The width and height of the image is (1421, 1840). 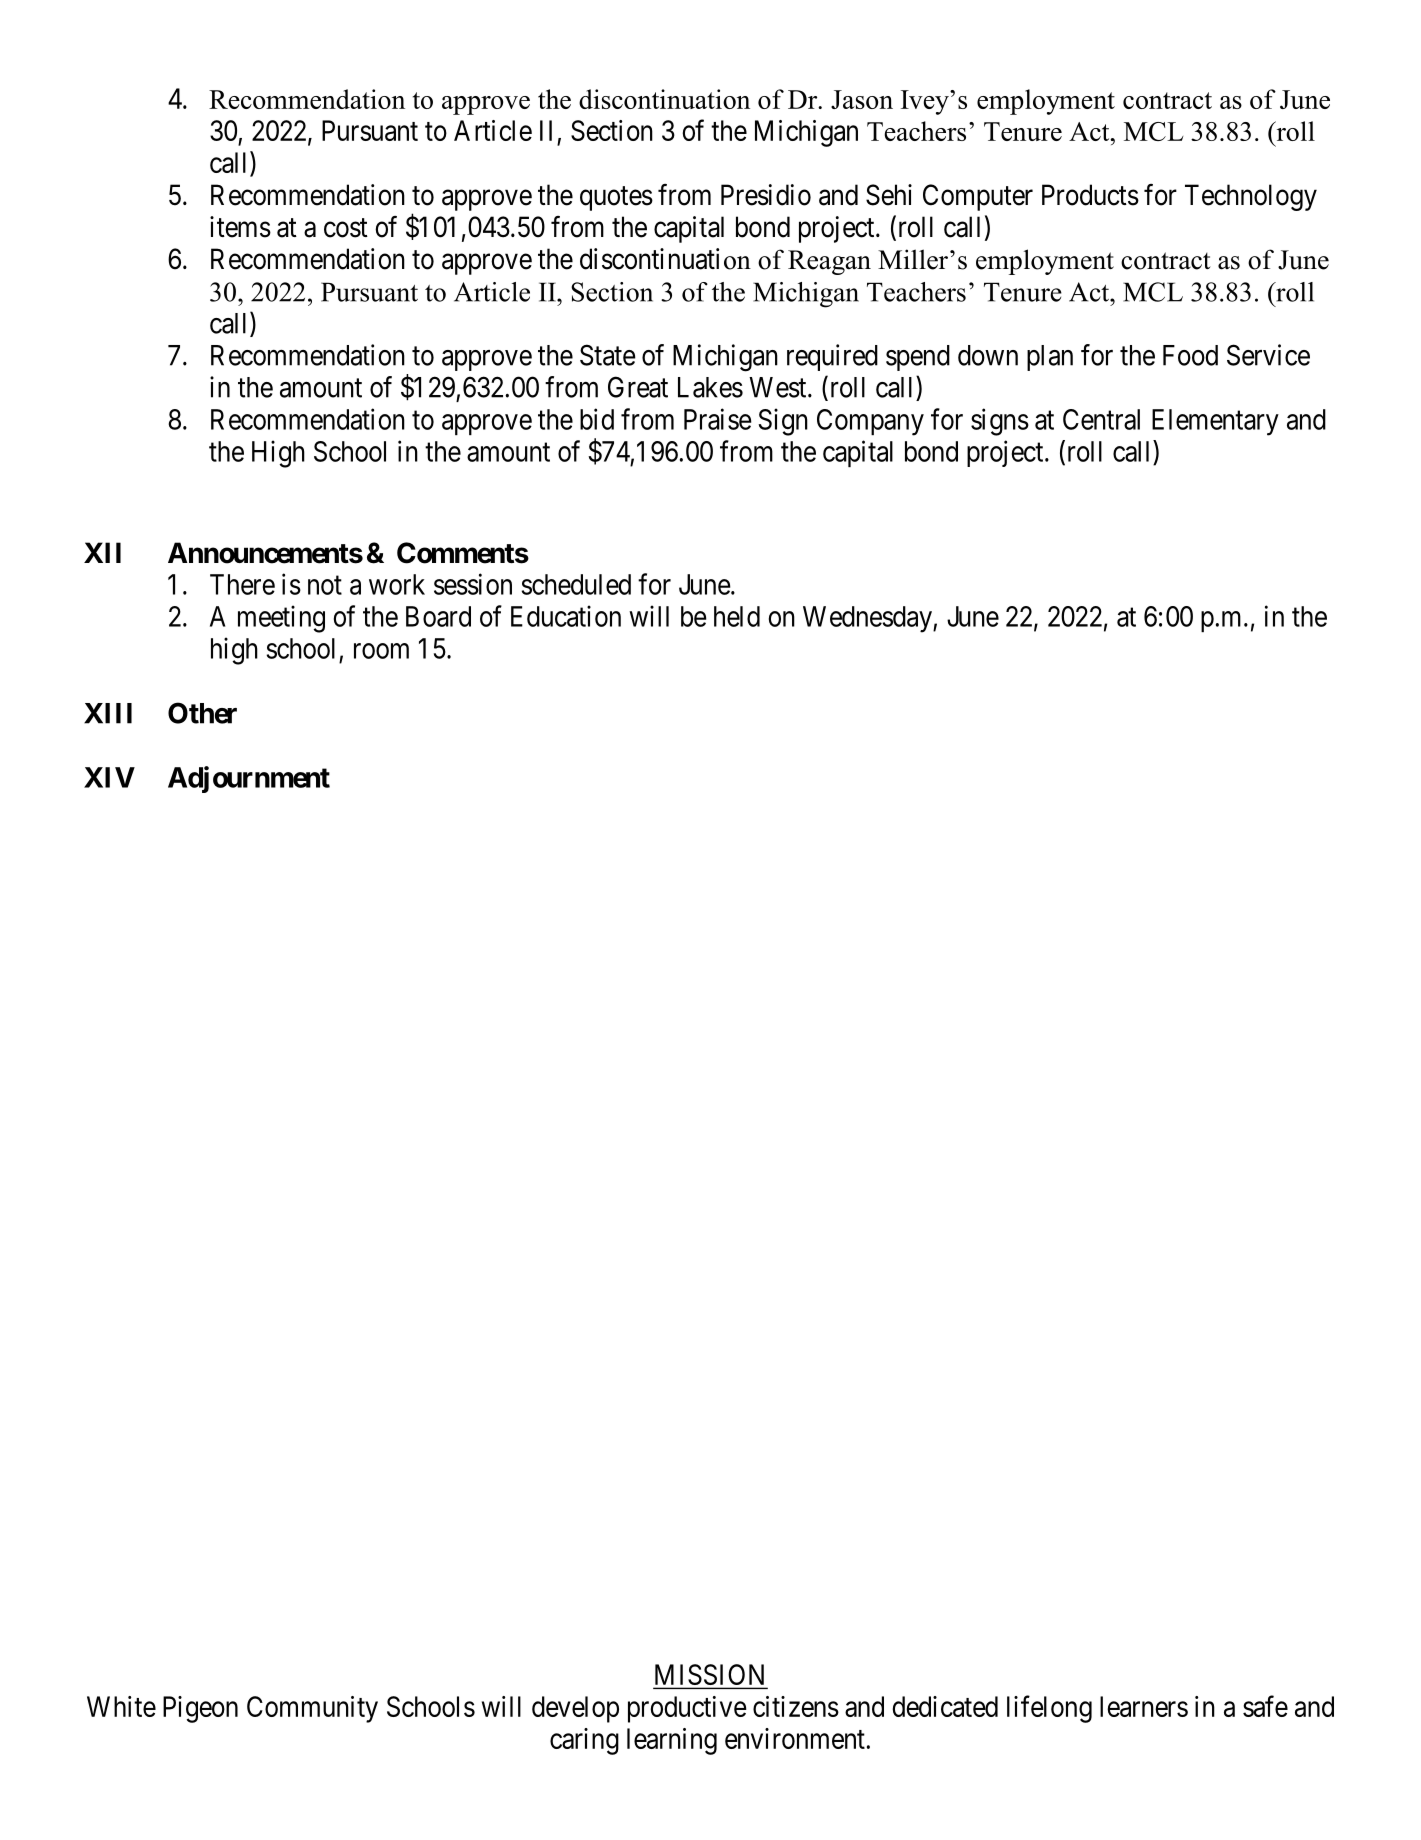 I want to click on productive, so click(x=687, y=1709).
